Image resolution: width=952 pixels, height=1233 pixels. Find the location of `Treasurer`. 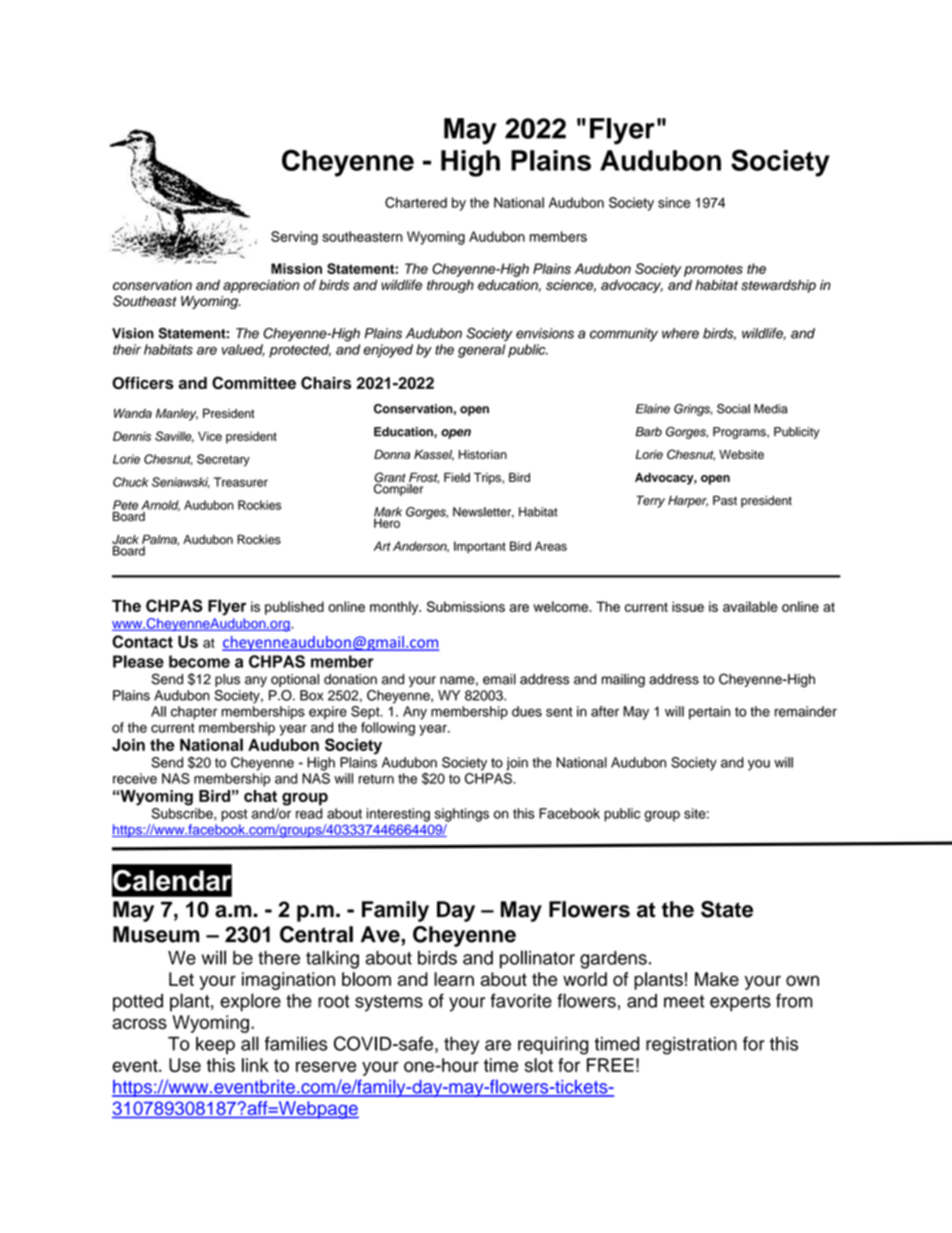

Treasurer is located at coordinates (241, 482).
